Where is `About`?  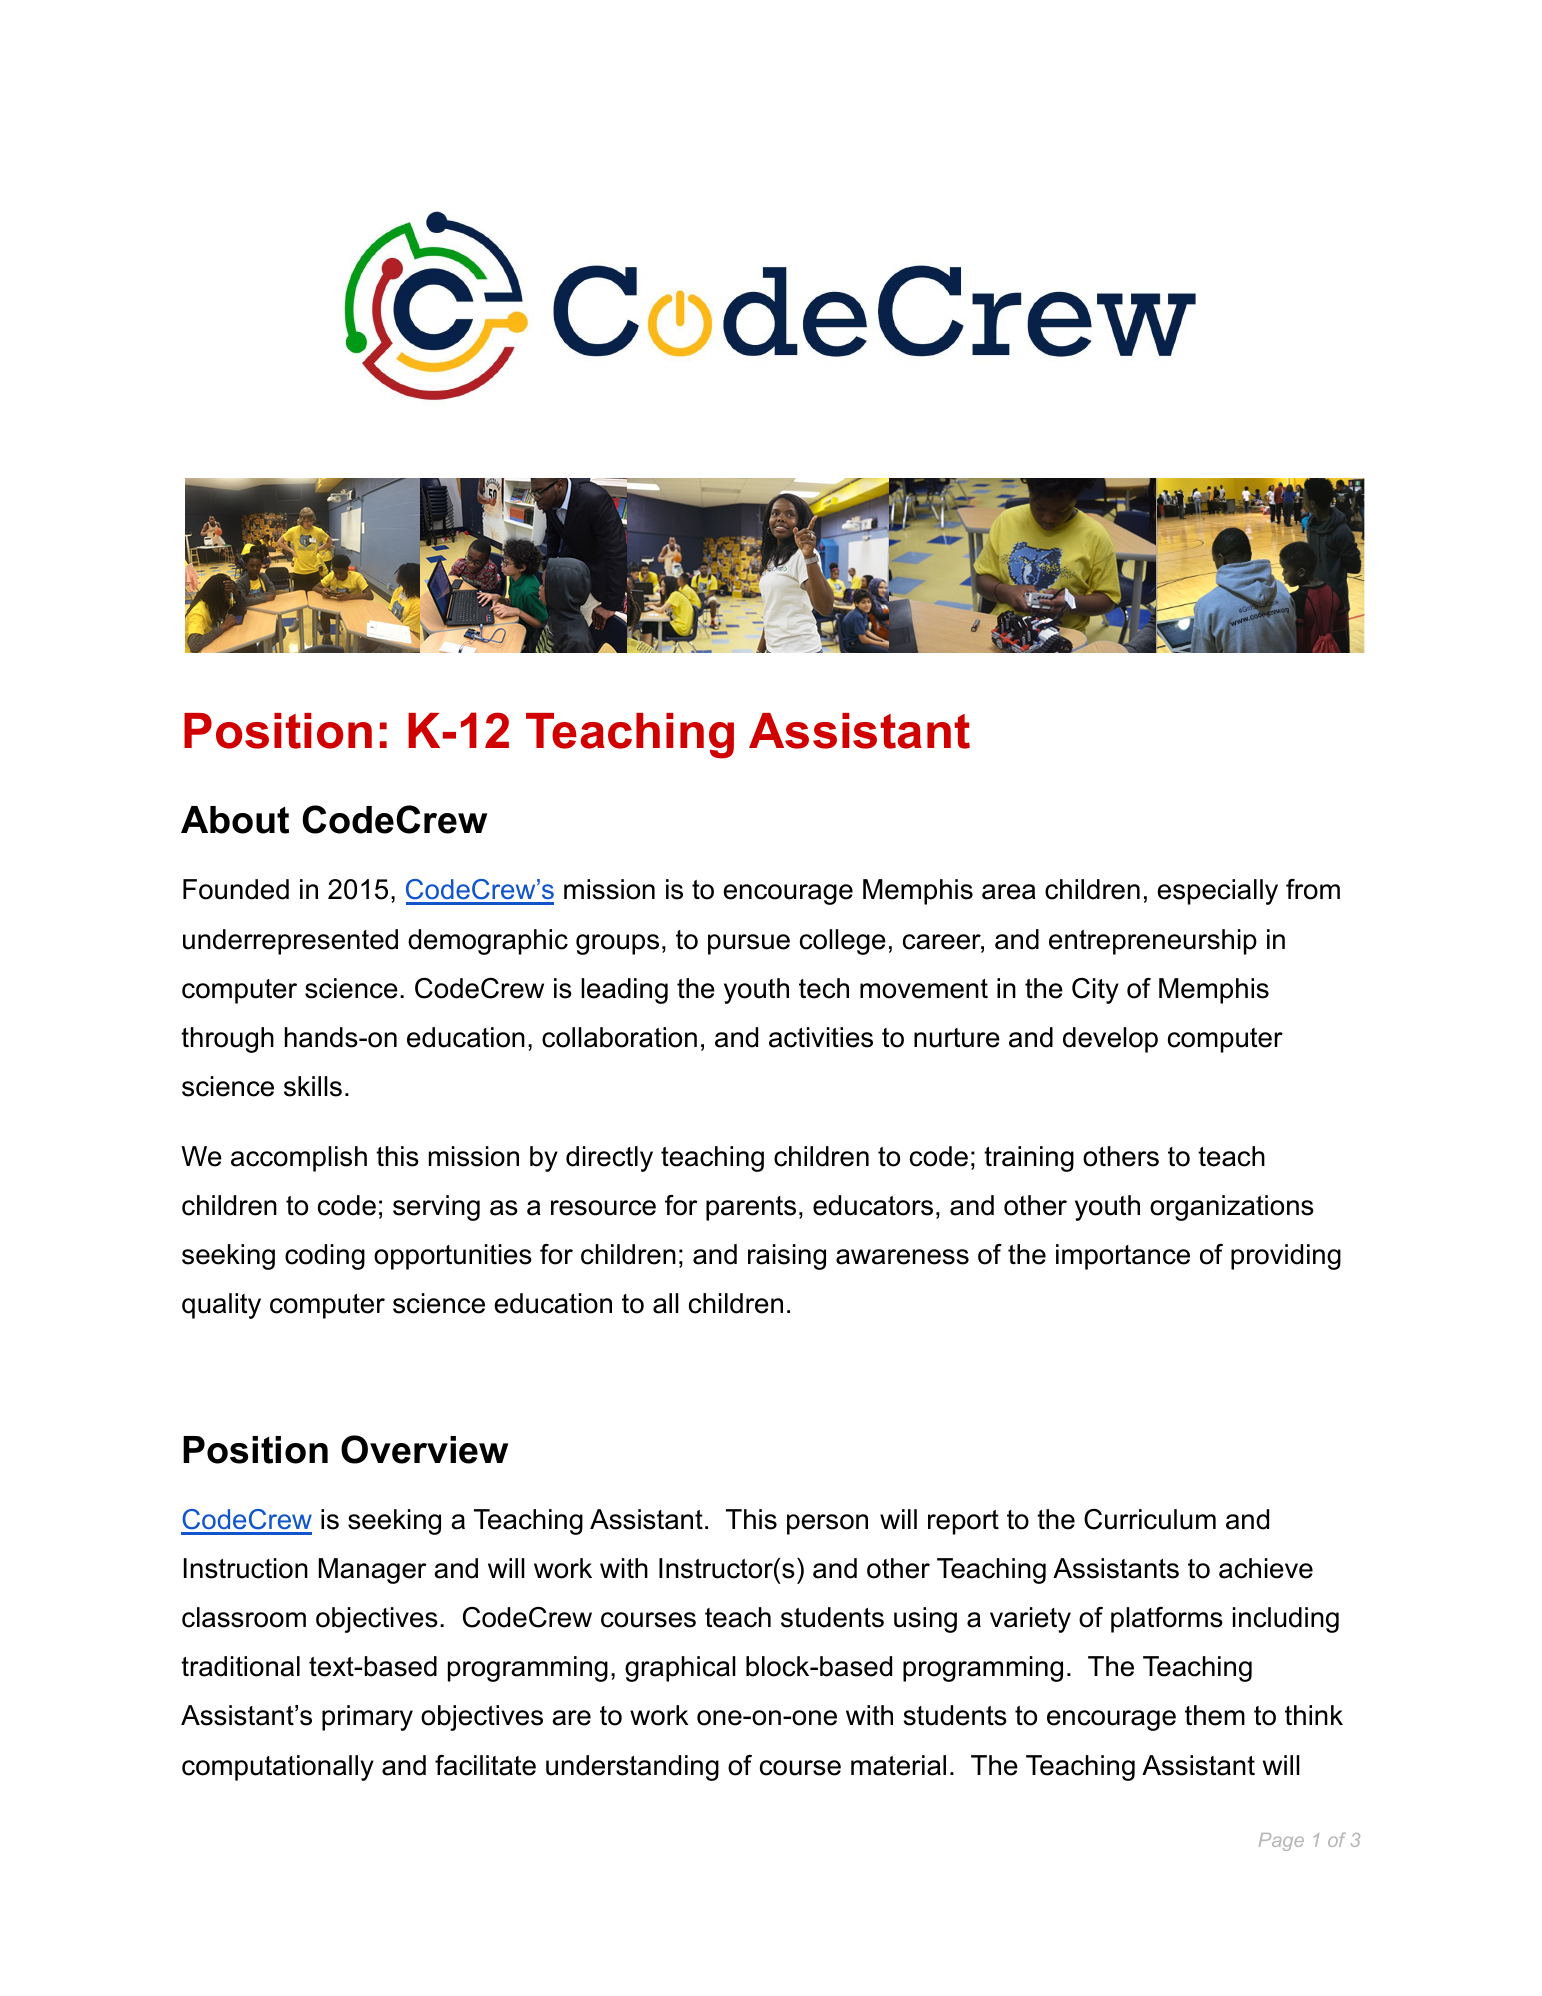
About is located at coordinates (235, 820).
